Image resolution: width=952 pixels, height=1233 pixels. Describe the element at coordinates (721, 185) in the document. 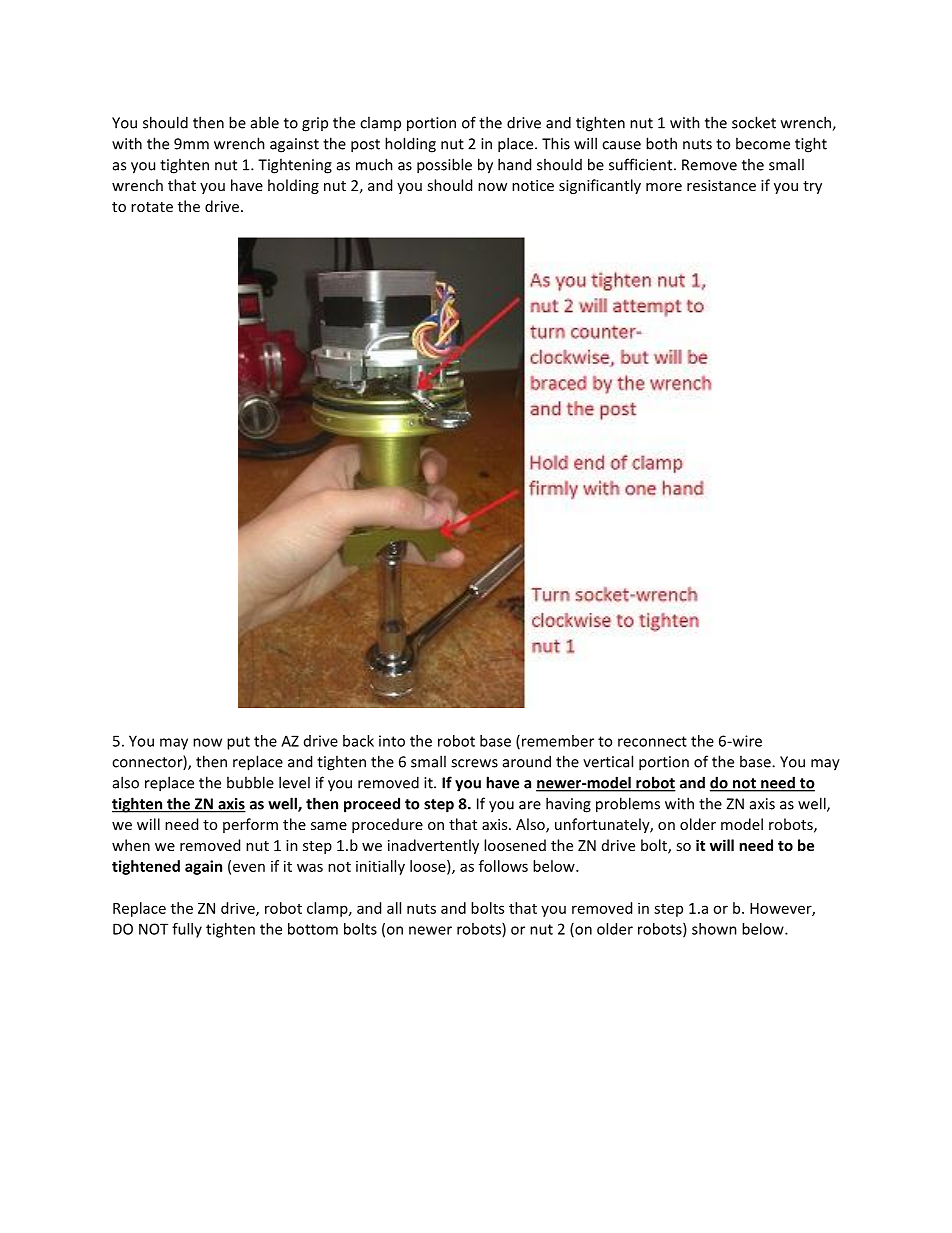

I see `resistance` at that location.
